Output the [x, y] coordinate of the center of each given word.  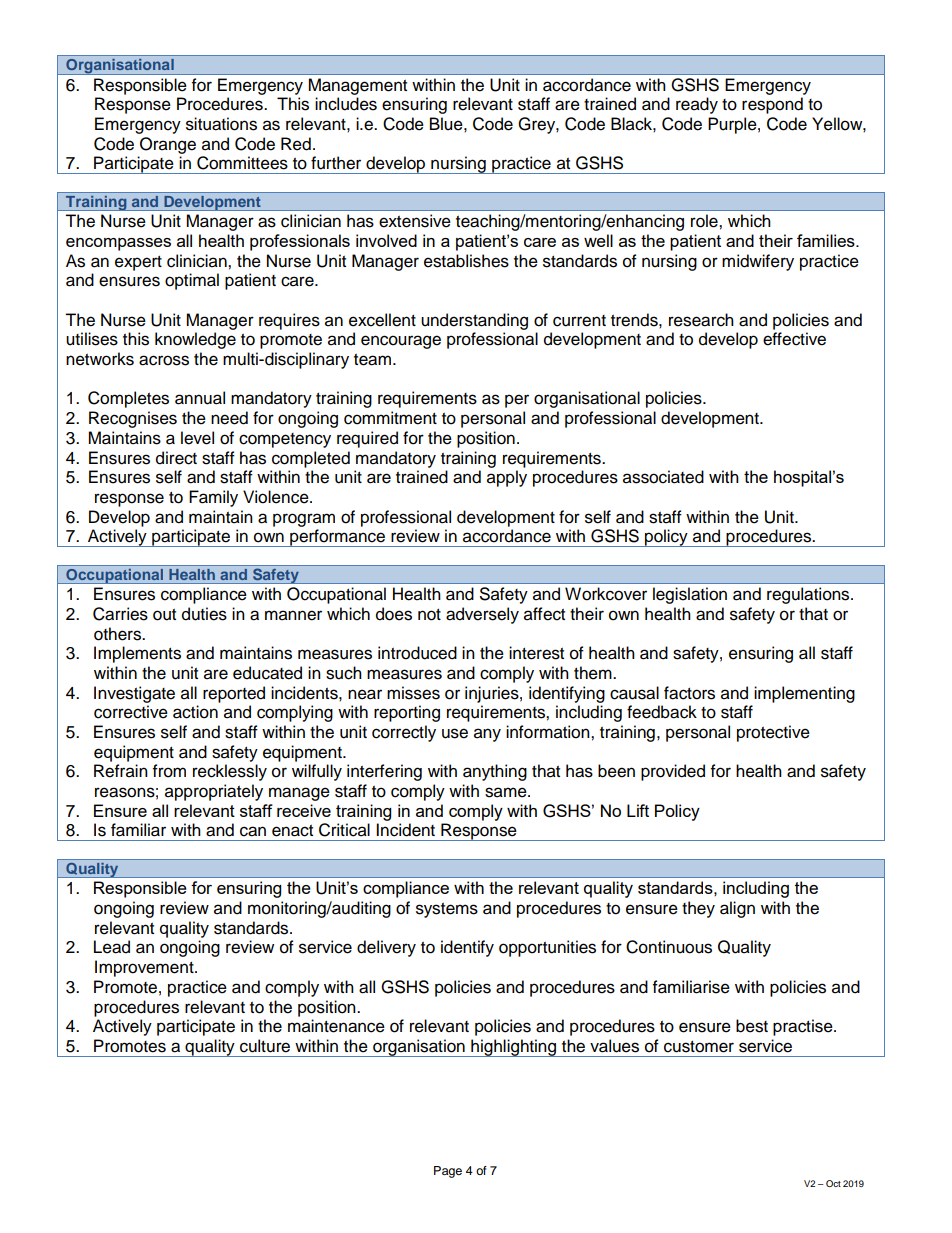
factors [689, 693]
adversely [482, 615]
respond [772, 105]
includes [346, 104]
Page [448, 1172]
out [164, 615]
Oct [833, 1183]
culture [265, 1046]
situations [221, 124]
